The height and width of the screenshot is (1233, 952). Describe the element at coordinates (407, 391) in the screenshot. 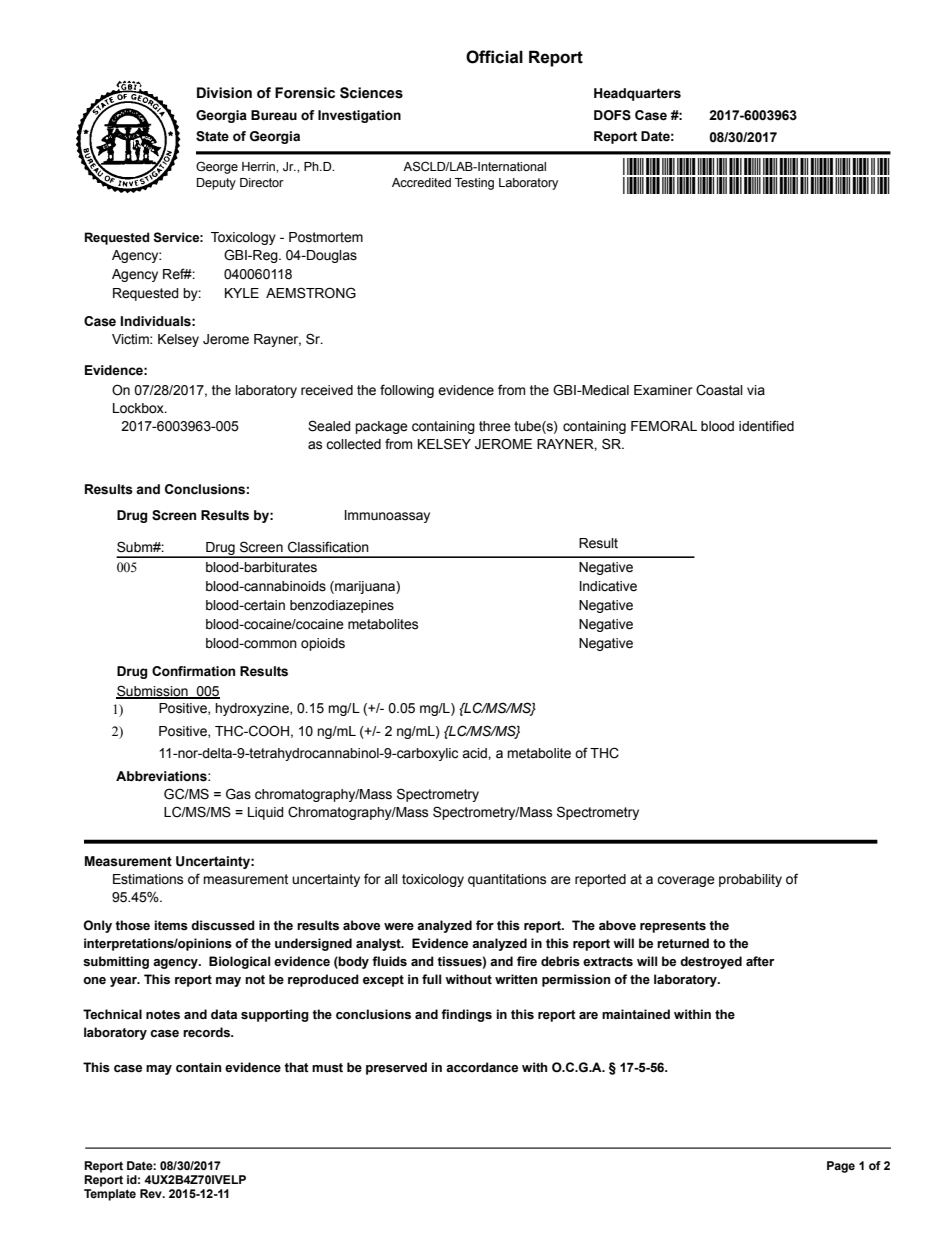

I see `following` at that location.
